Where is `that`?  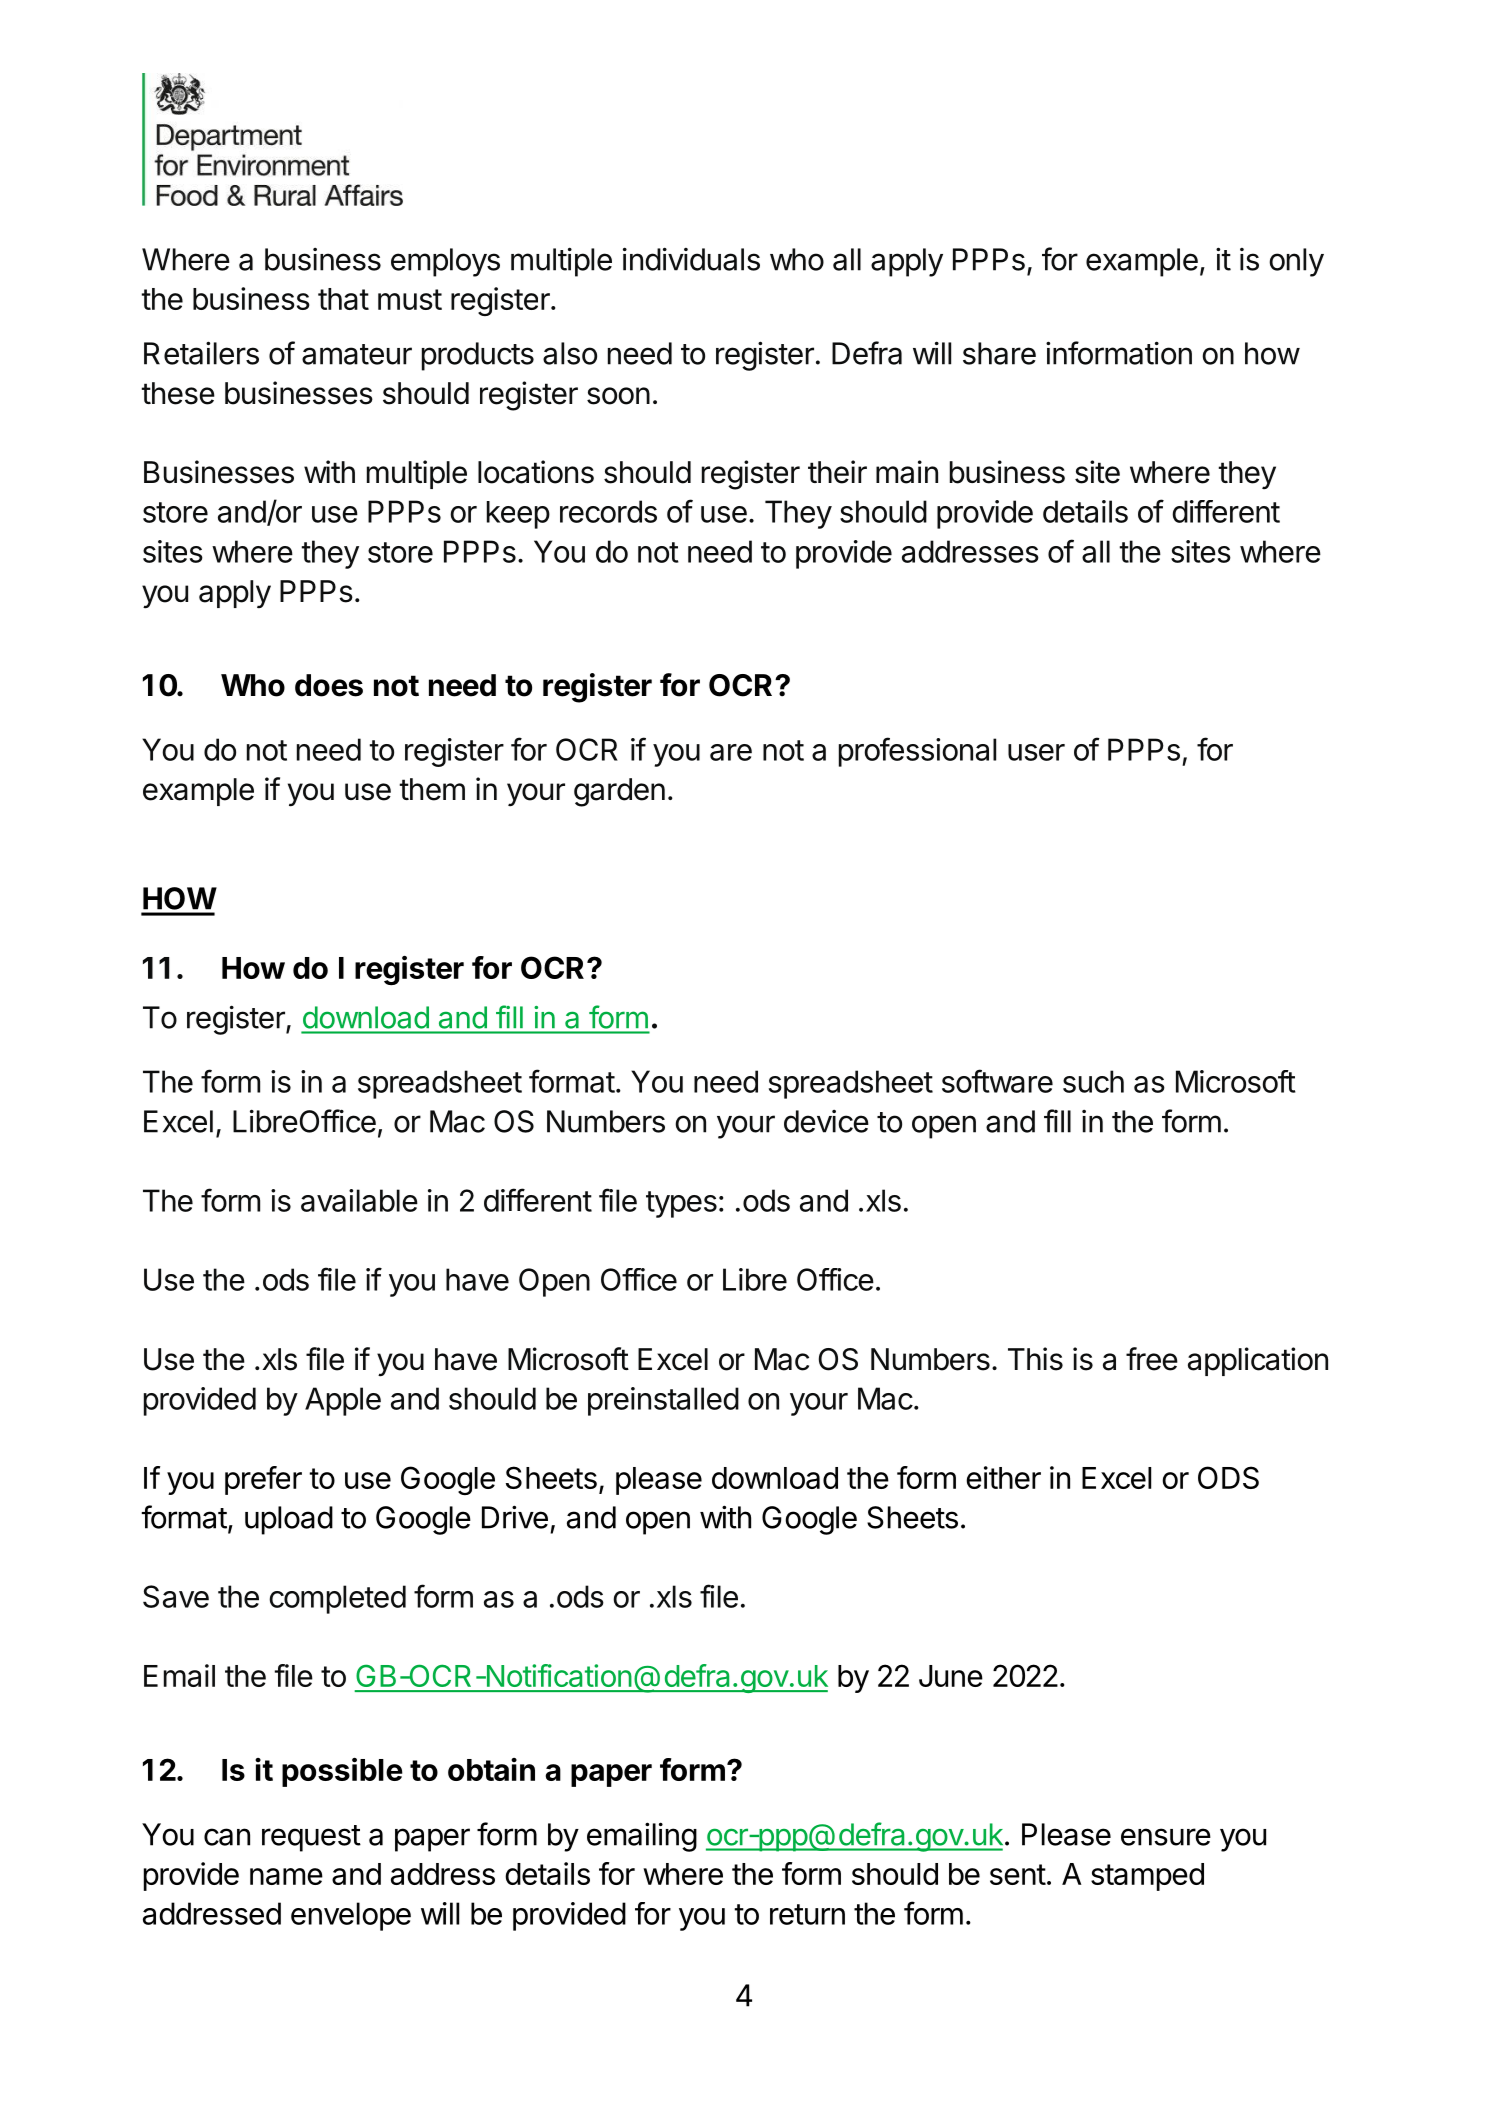
that is located at coordinates (343, 299).
